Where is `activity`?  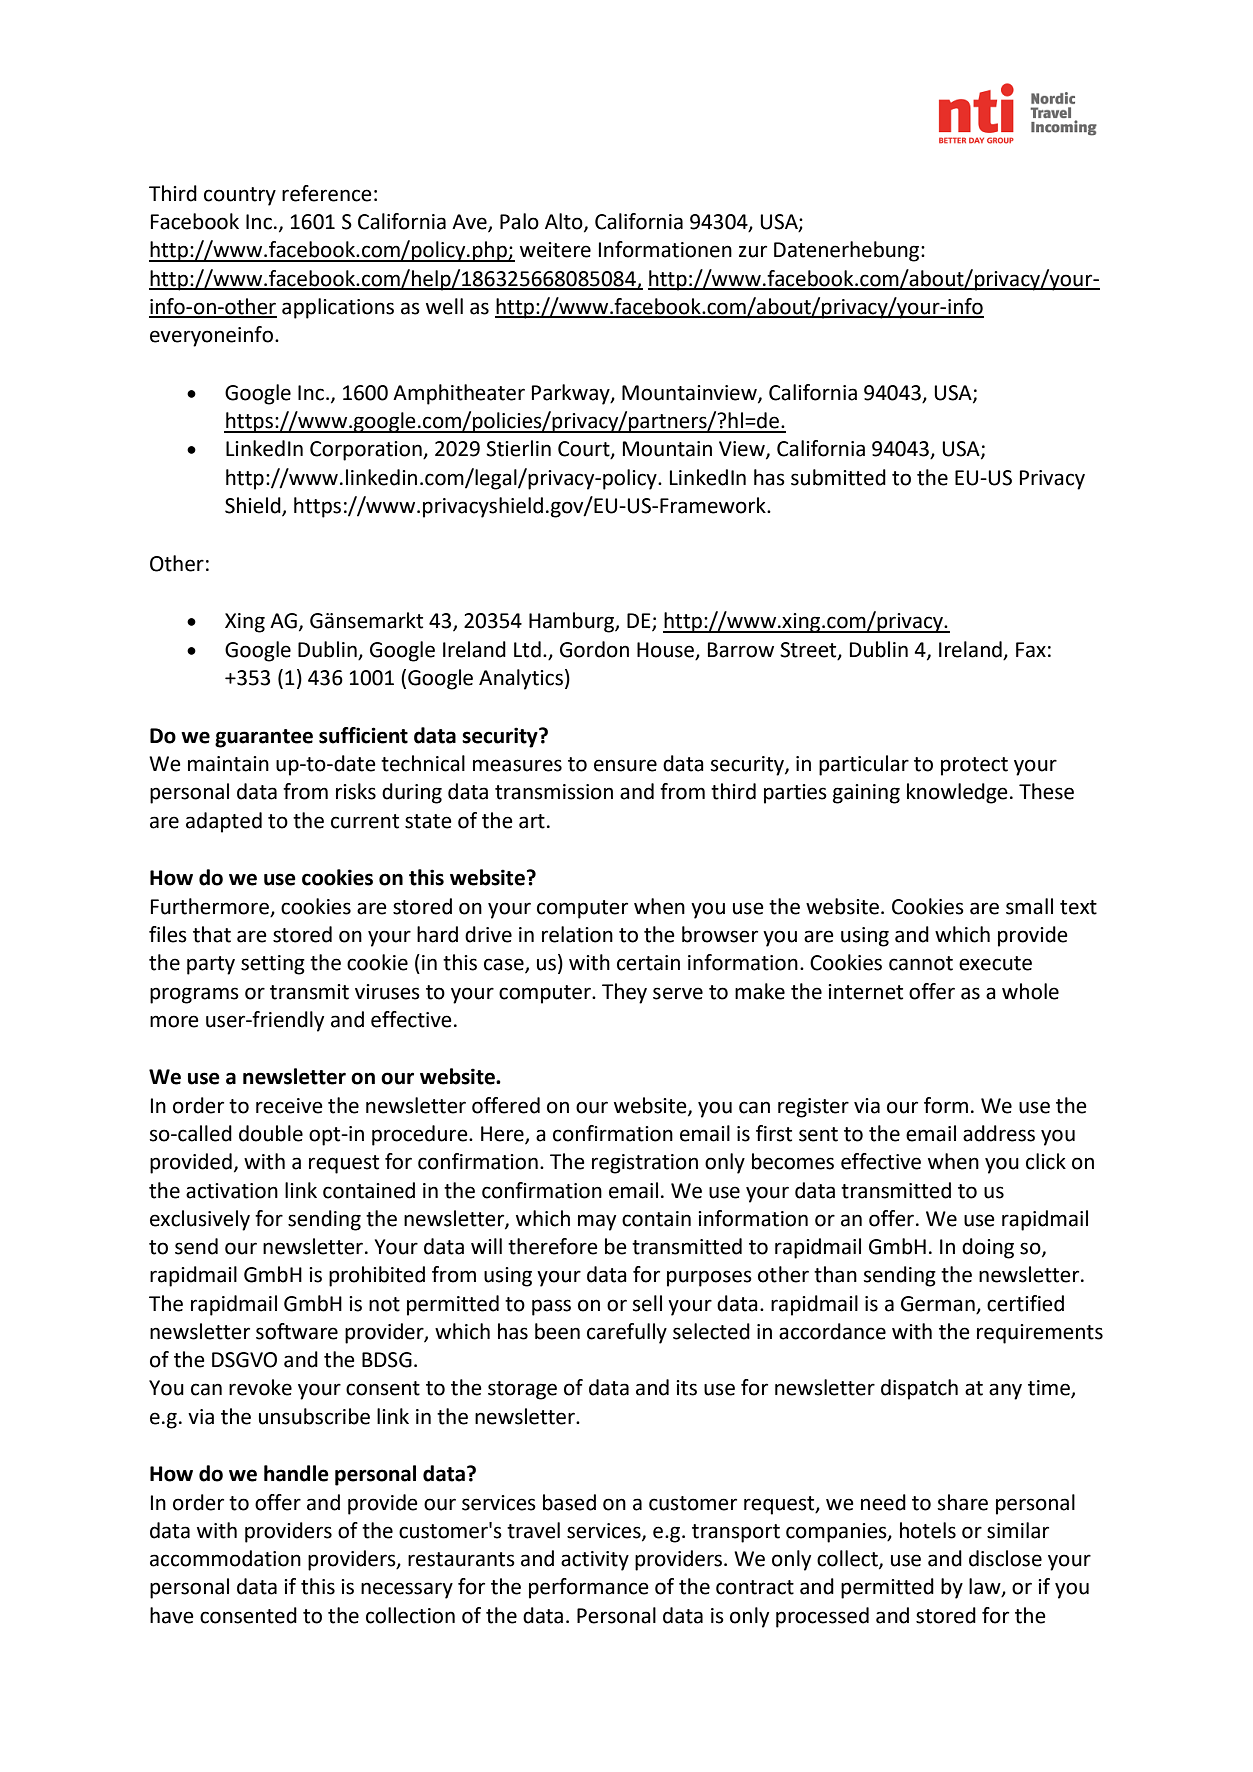 activity is located at coordinates (595, 1561).
